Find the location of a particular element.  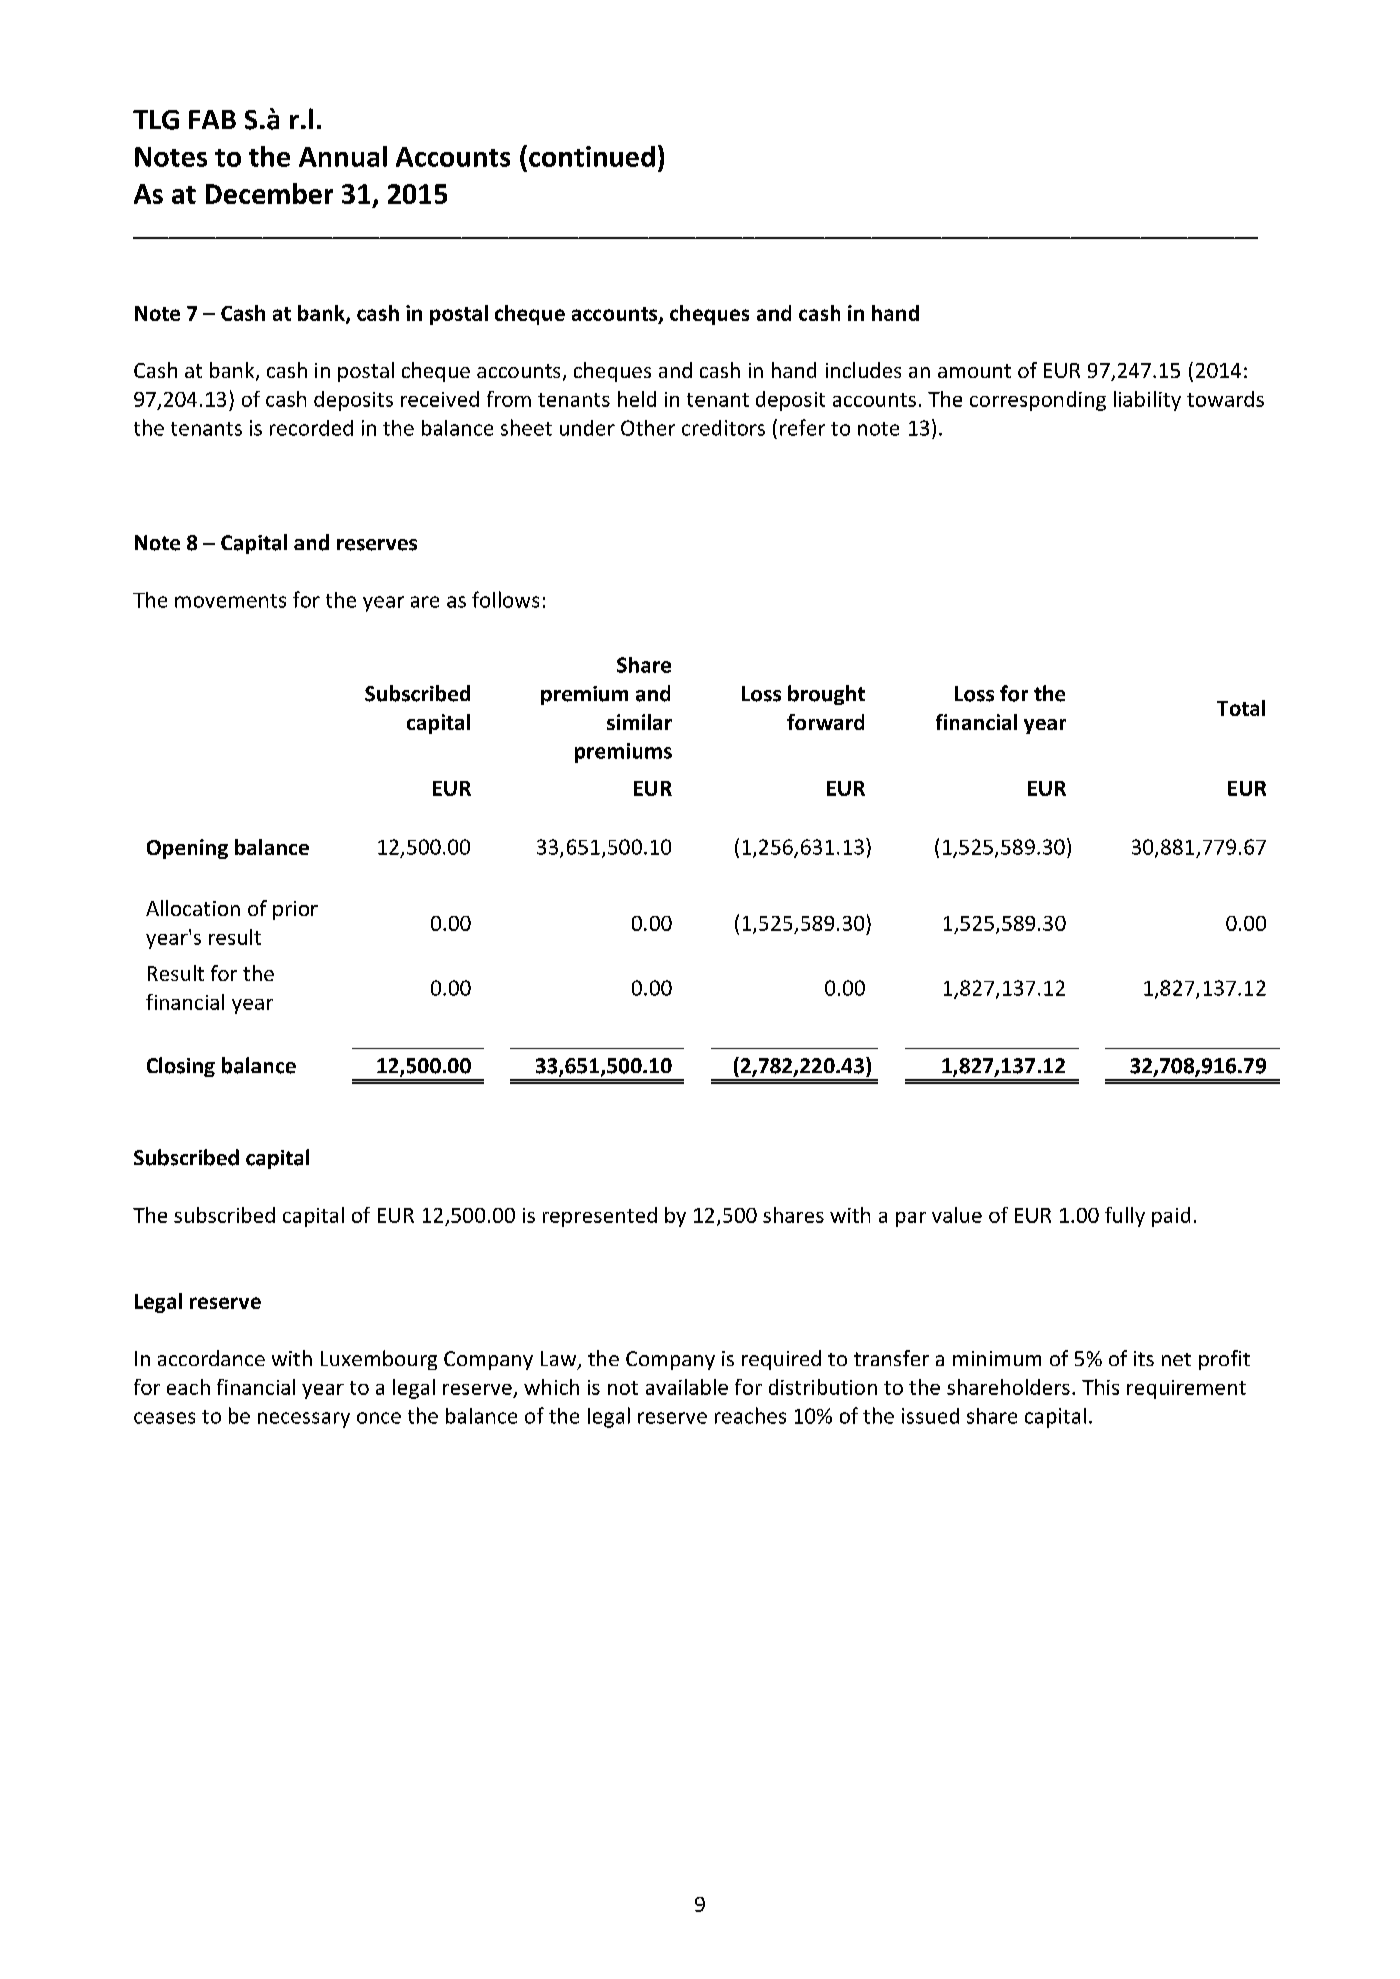

continued is located at coordinates (592, 156).
